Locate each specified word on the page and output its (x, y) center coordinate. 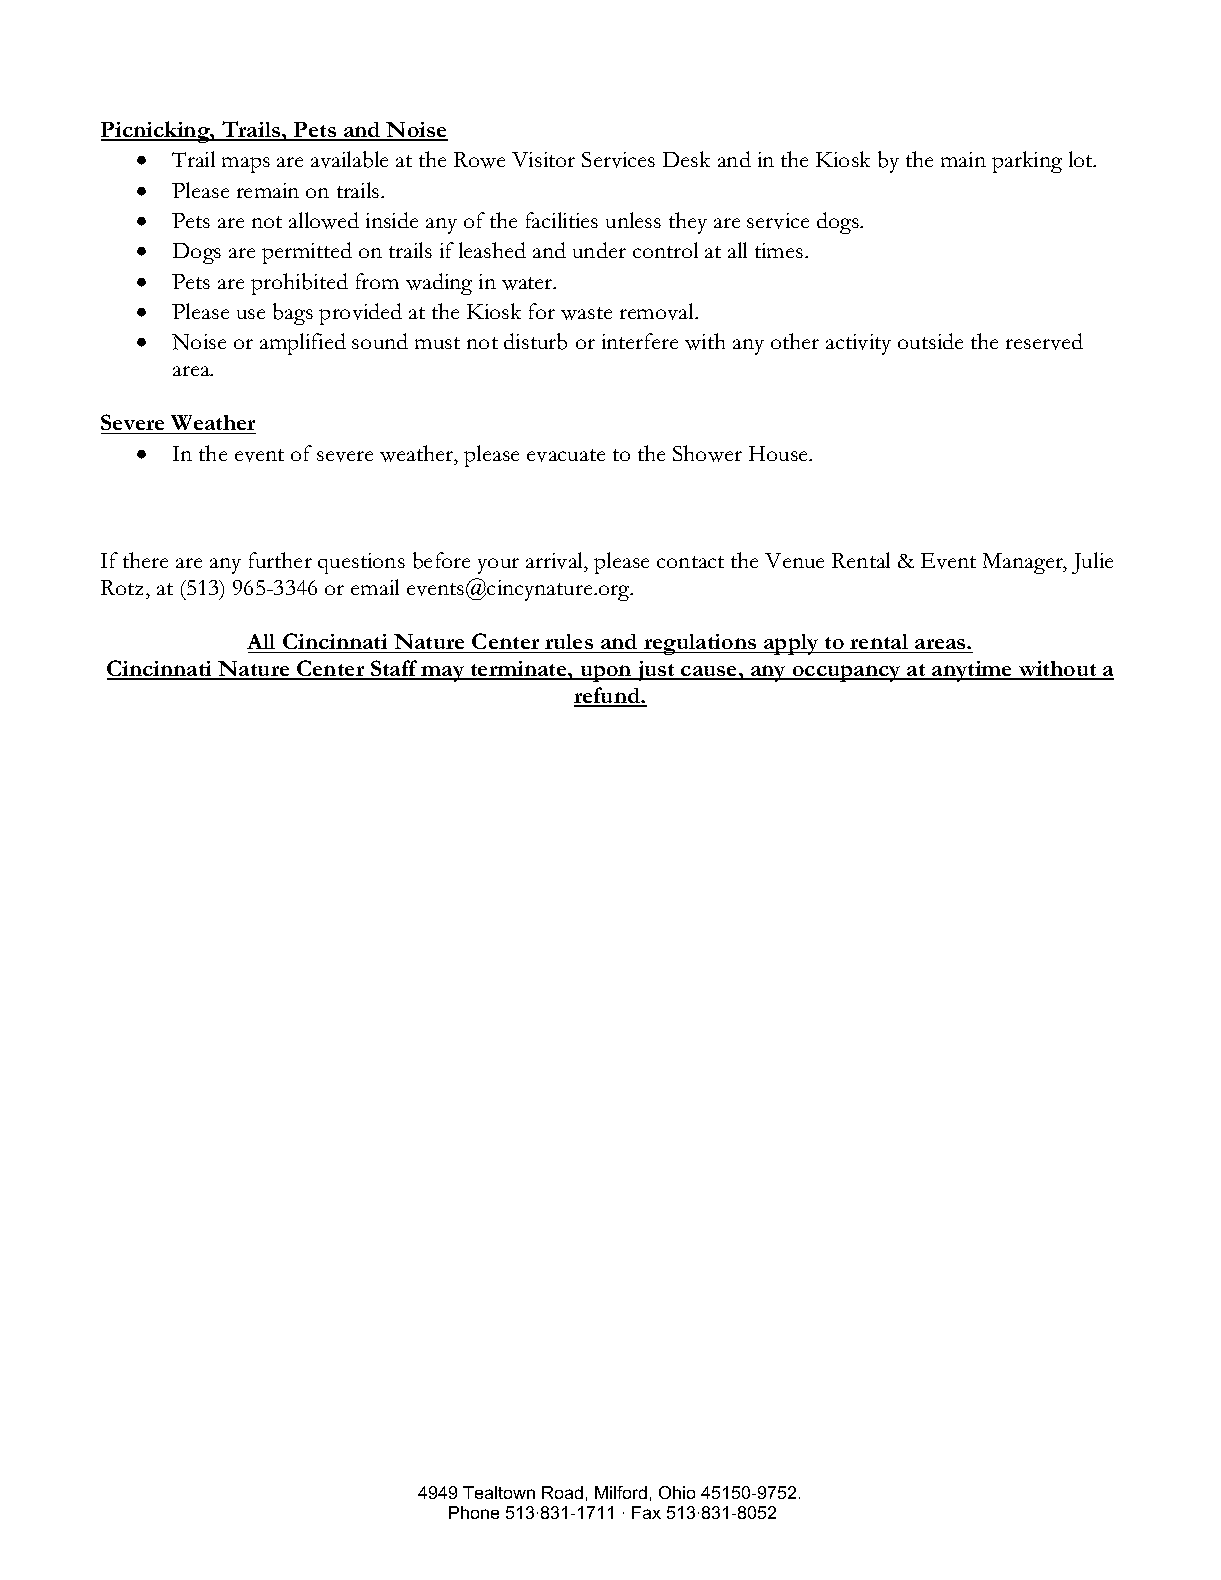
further (280, 560)
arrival (556, 562)
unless (633, 220)
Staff (394, 669)
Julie (1092, 563)
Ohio (677, 1492)
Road (562, 1492)
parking (1027, 162)
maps (246, 165)
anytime (972, 671)
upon (606, 673)
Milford (621, 1492)
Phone (474, 1512)
